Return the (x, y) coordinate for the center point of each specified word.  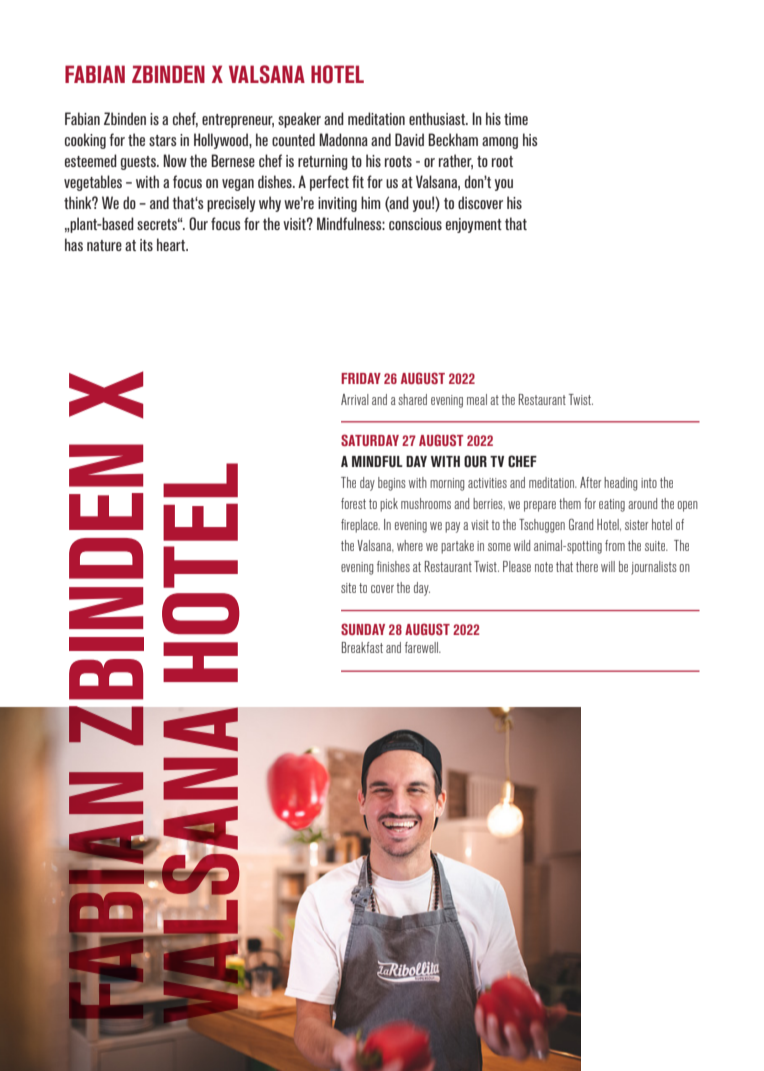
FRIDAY (361, 378)
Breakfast (362, 647)
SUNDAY (363, 629)
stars (163, 140)
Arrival (355, 399)
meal (477, 399)
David (409, 139)
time (516, 119)
